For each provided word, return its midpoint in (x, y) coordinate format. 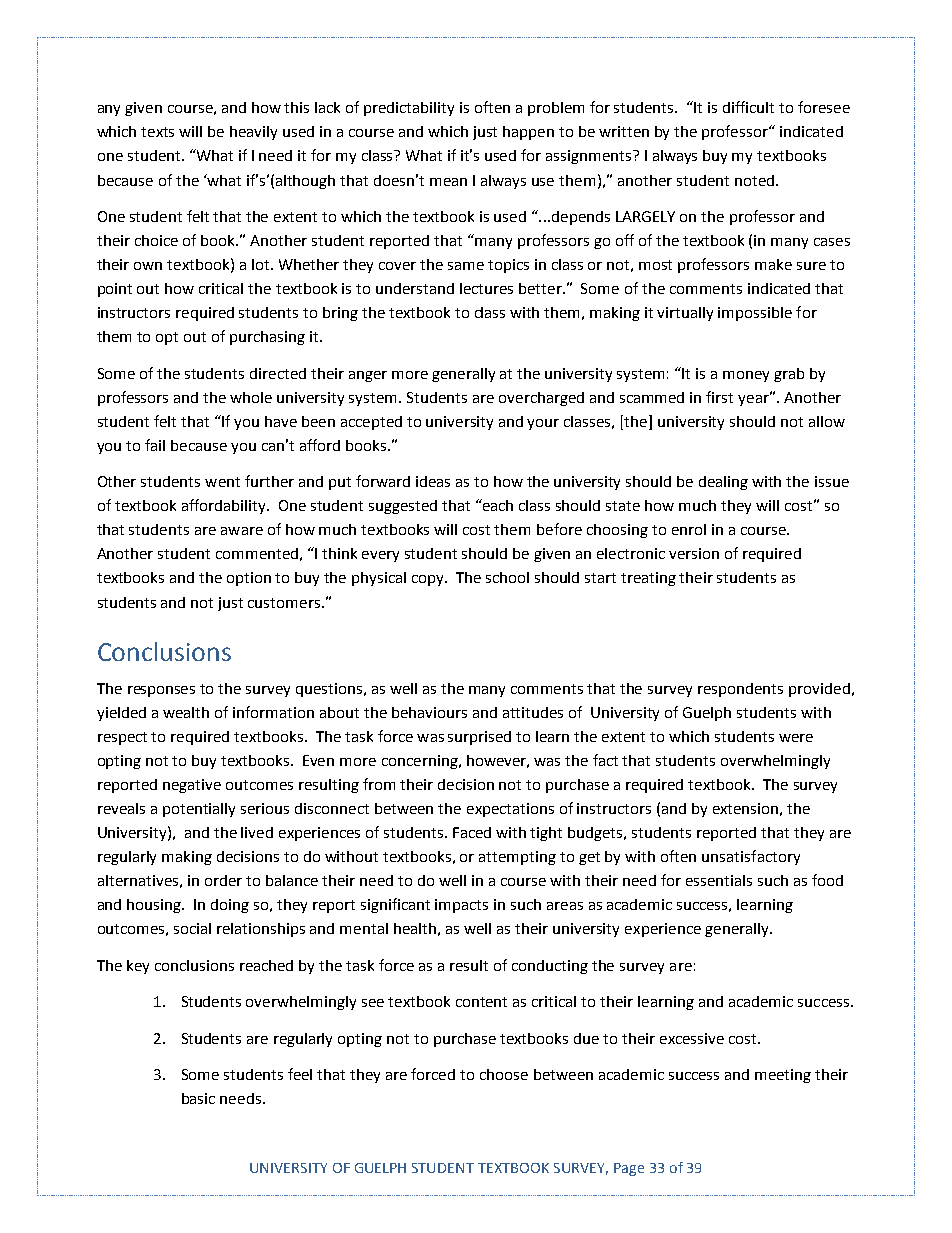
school (507, 577)
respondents (740, 690)
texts (157, 132)
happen (528, 133)
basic (198, 1098)
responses (161, 691)
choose (504, 1074)
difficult (748, 107)
